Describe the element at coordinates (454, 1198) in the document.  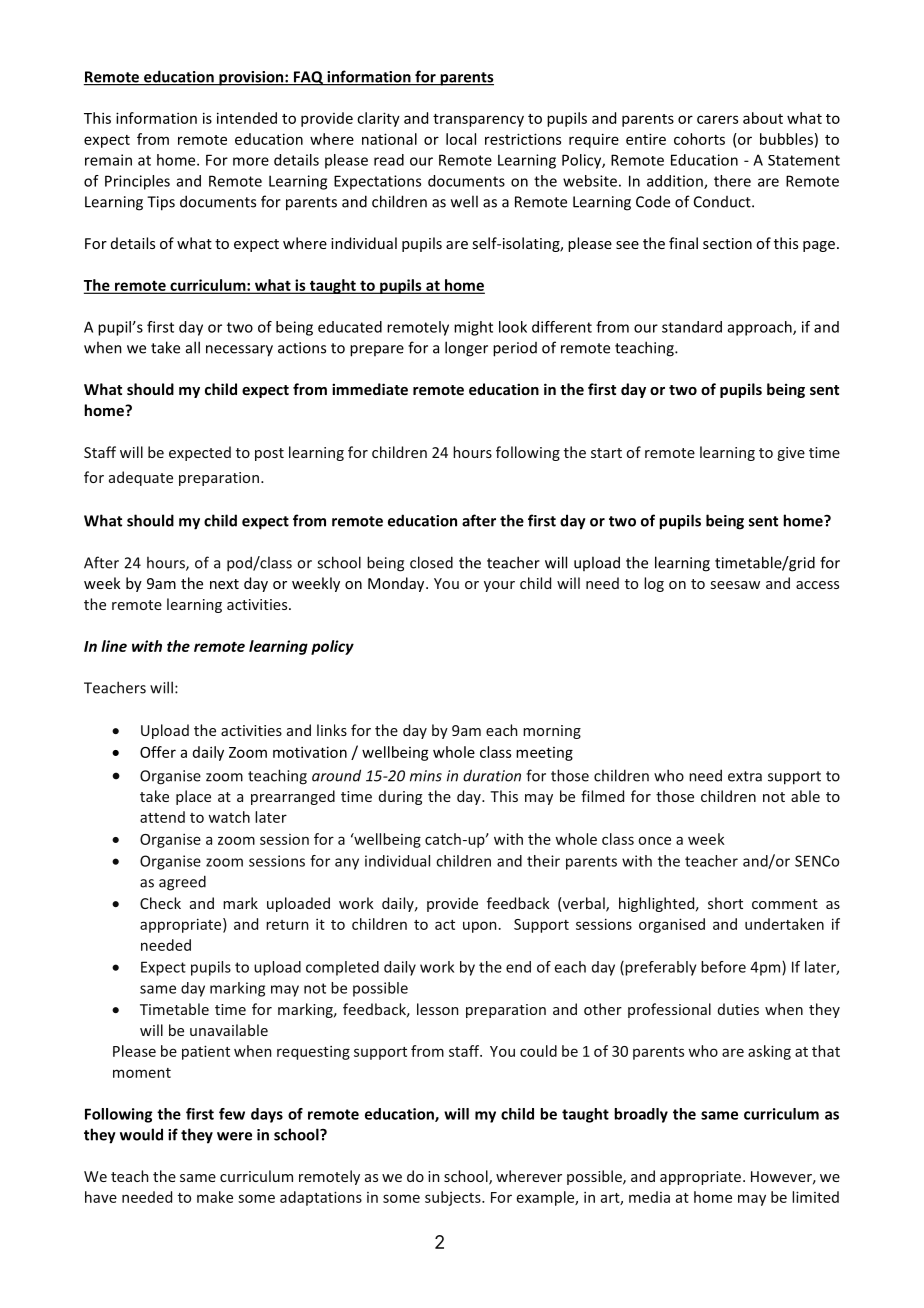
I see `subjects` at that location.
